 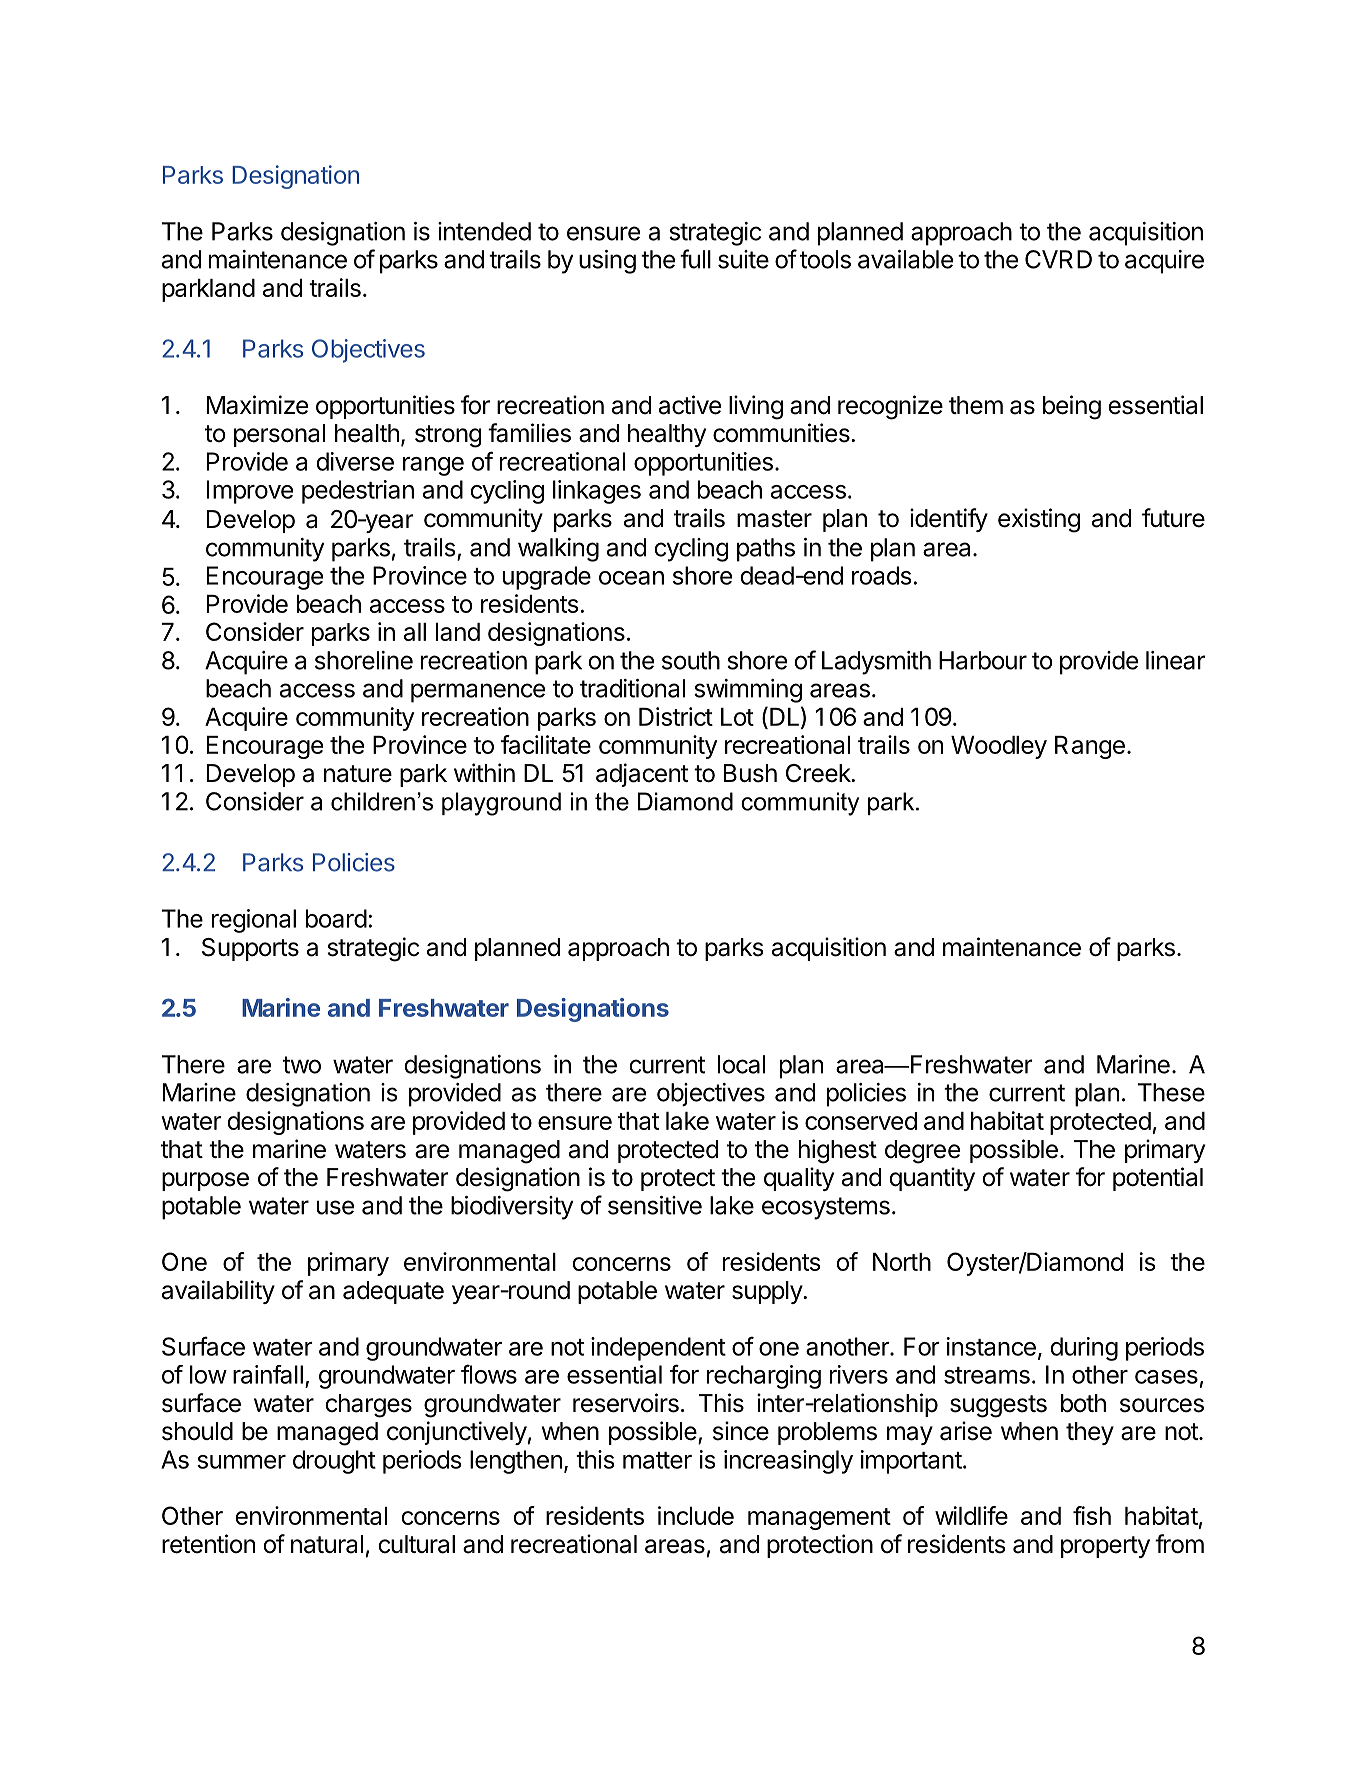 What do you see at coordinates (691, 660) in the page?
I see `south` at bounding box center [691, 660].
